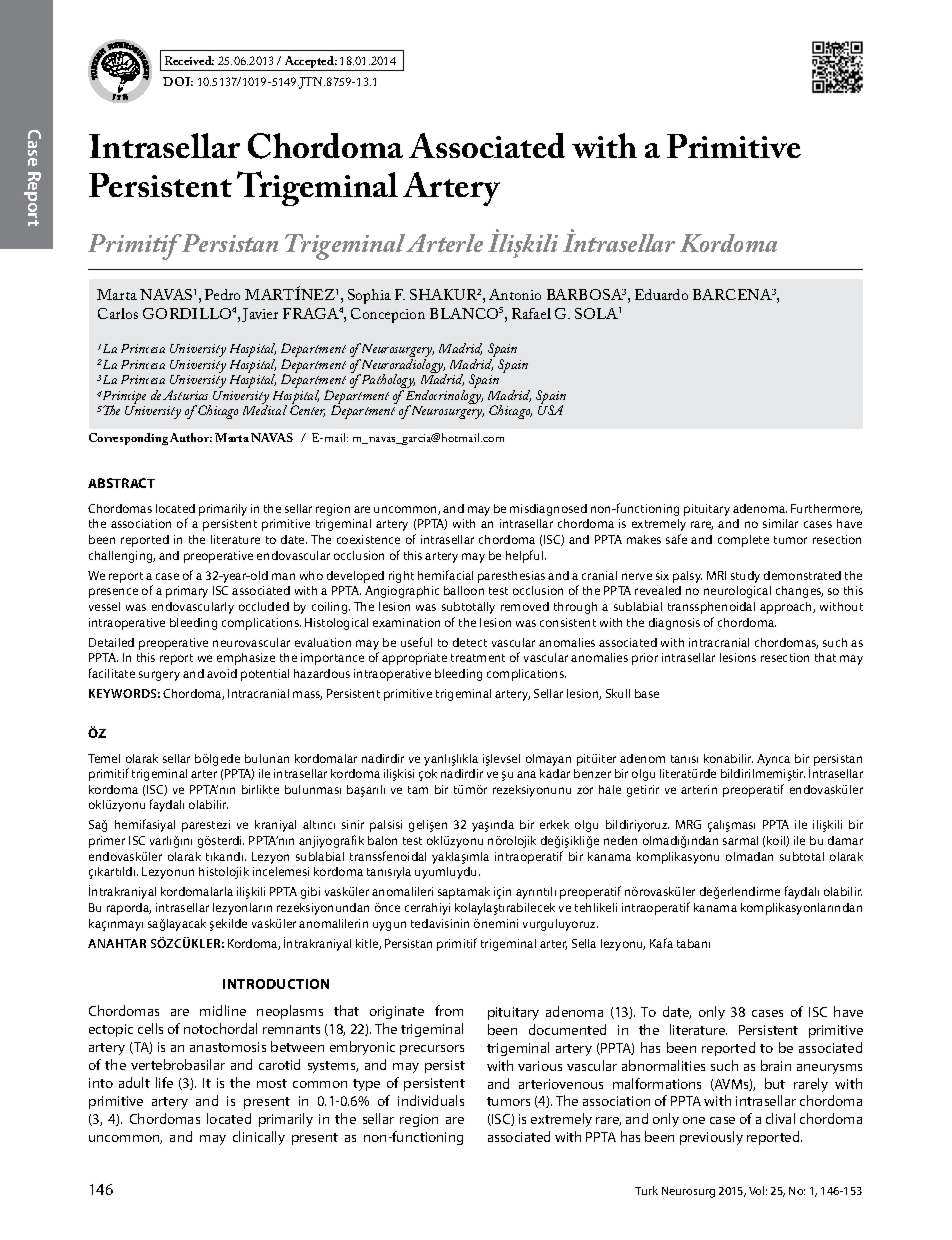 Image resolution: width=952 pixels, height=1240 pixels. Describe the element at coordinates (711, 1138) in the screenshot. I see `previously` at that location.
